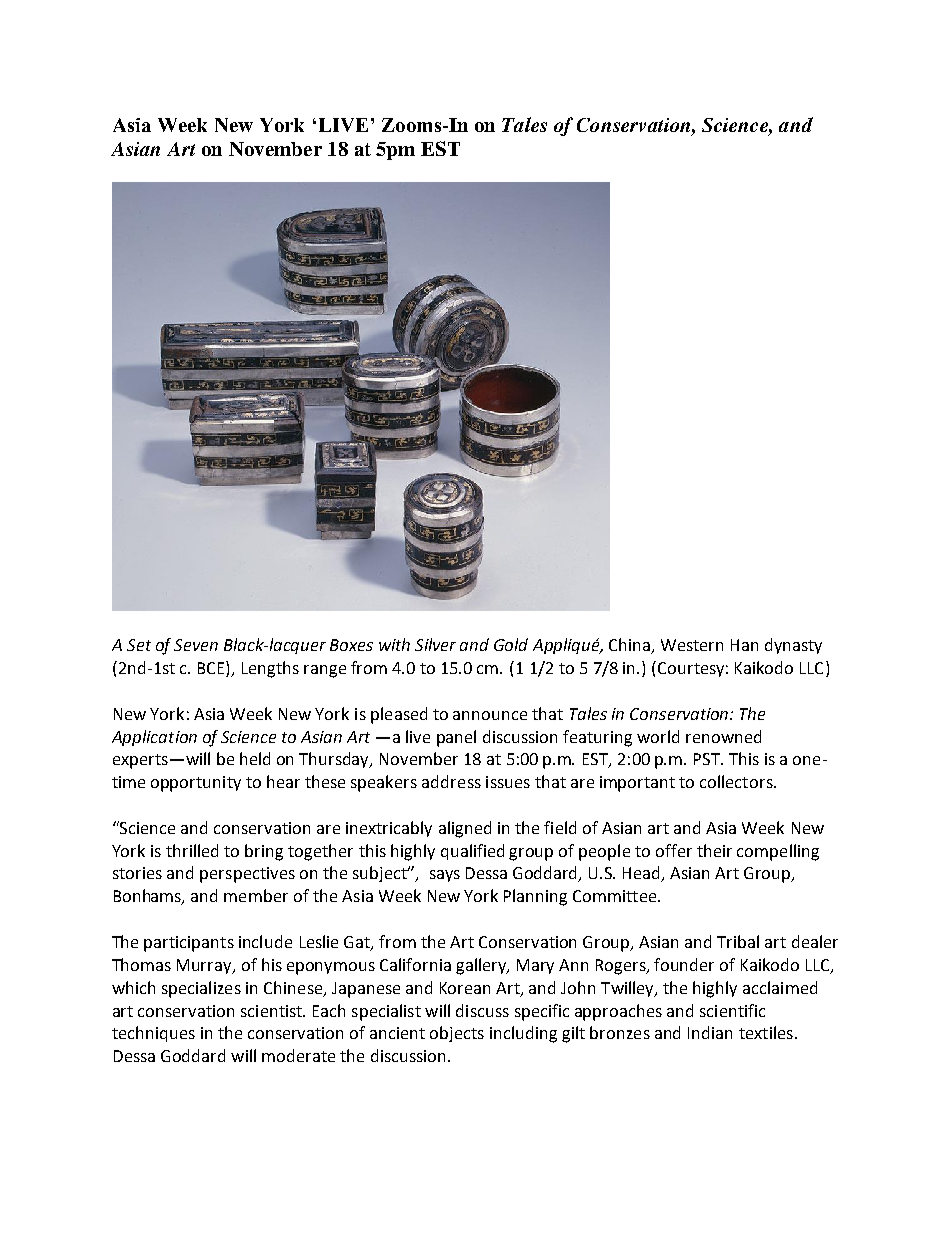  I want to click on qualified, so click(472, 852).
